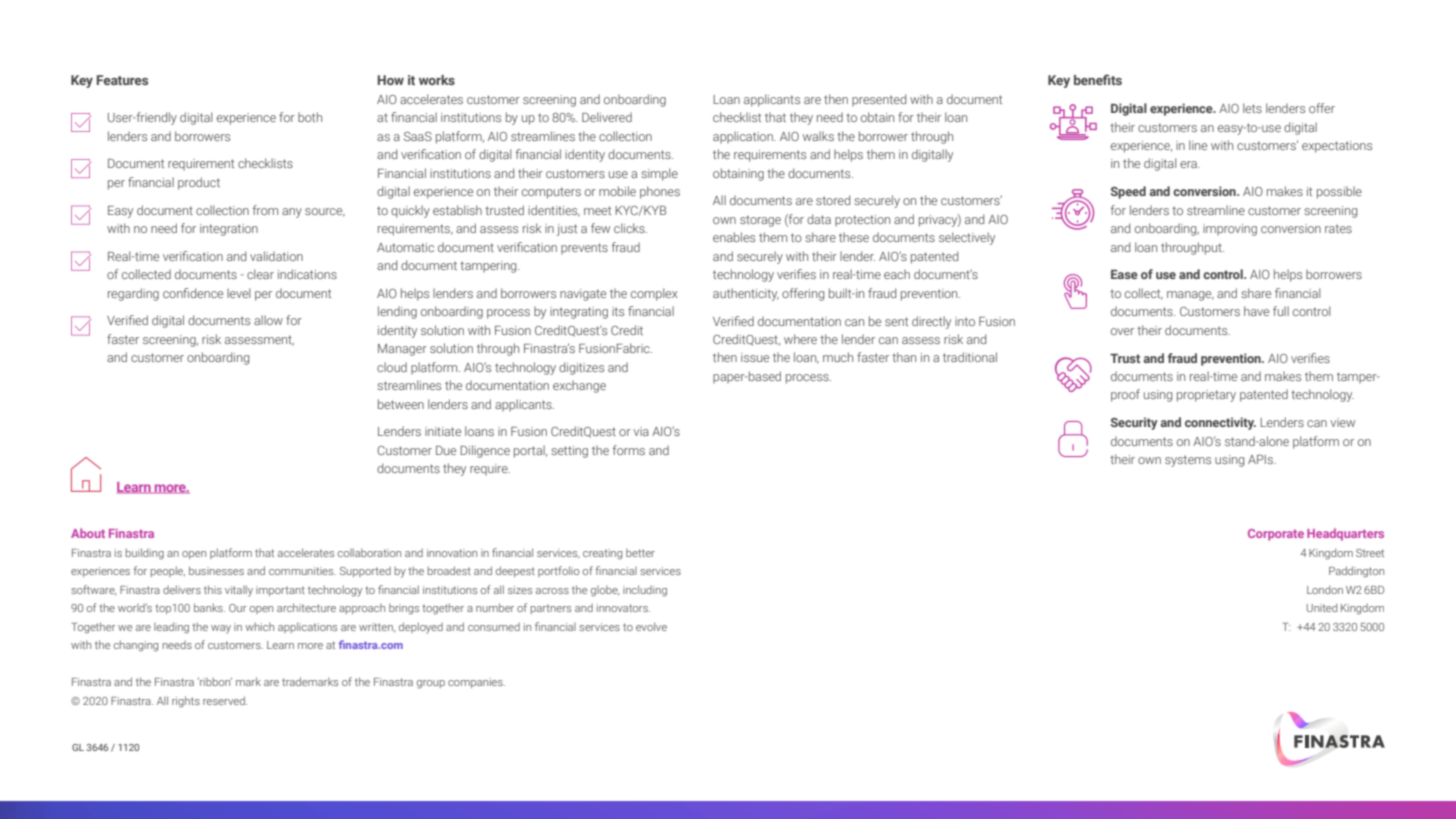 Image resolution: width=1456 pixels, height=819 pixels. I want to click on United, so click(1322, 607).
